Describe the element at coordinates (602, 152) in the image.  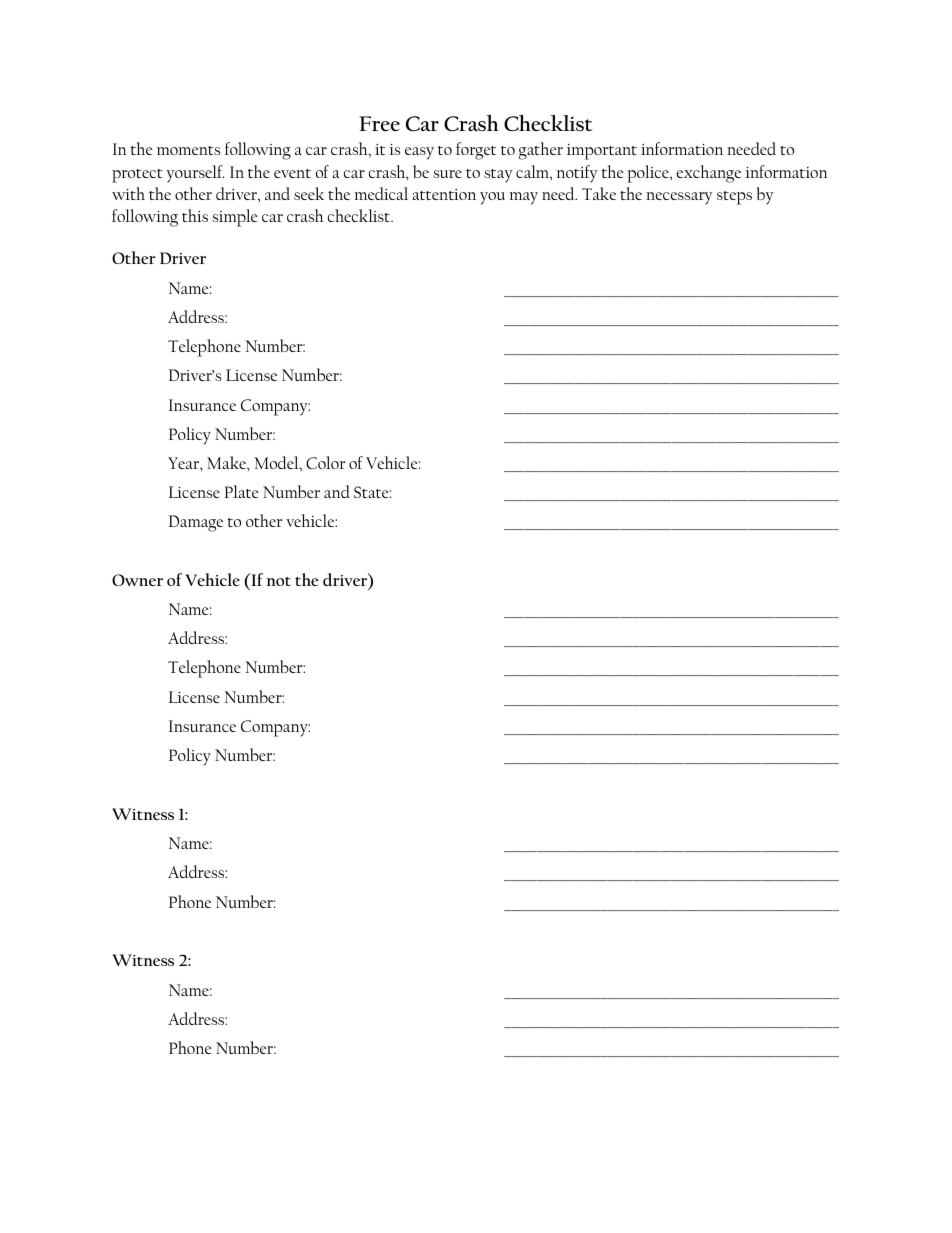
I see `important` at that location.
